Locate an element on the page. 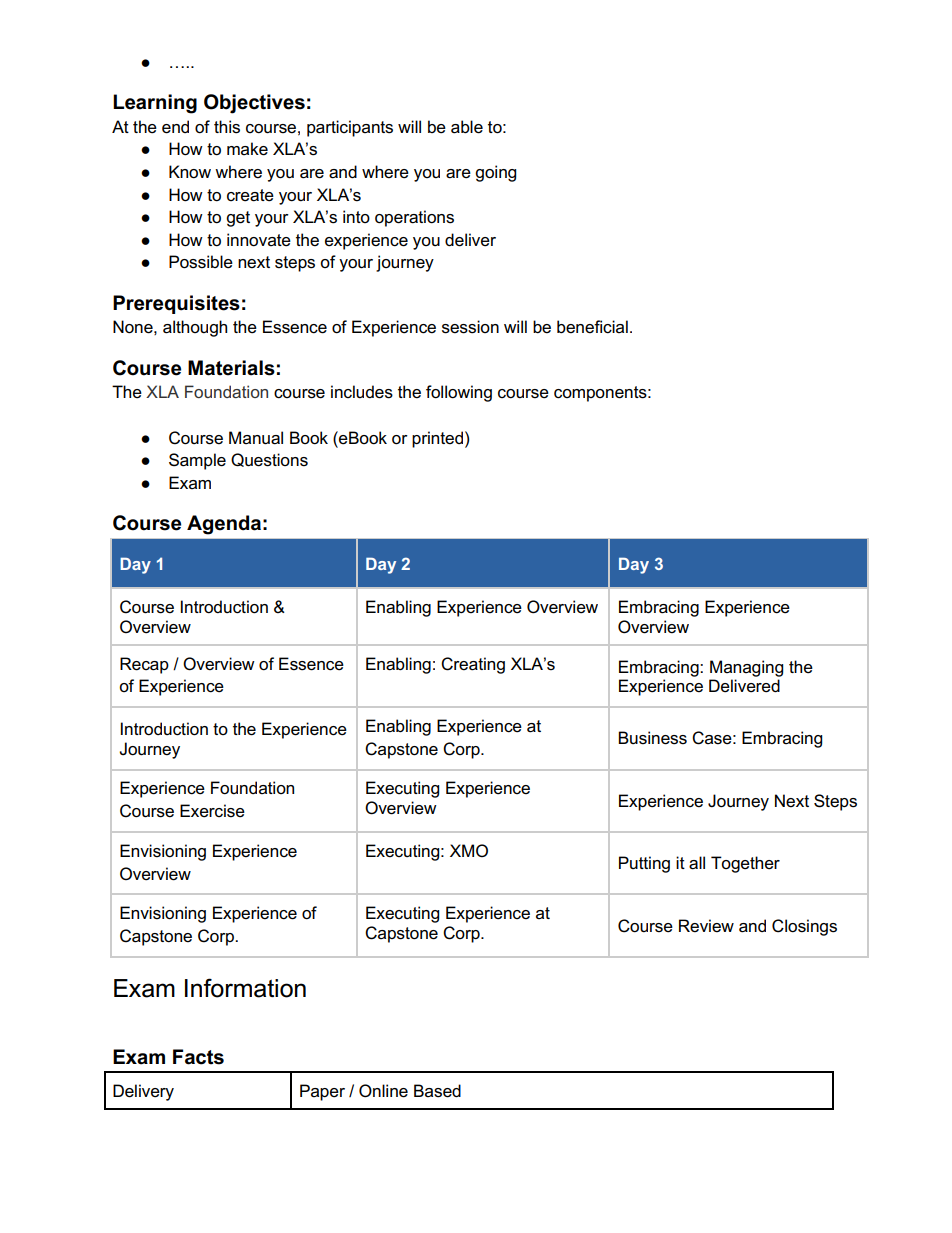 The height and width of the page is (1233, 952). beneficial is located at coordinates (592, 327).
